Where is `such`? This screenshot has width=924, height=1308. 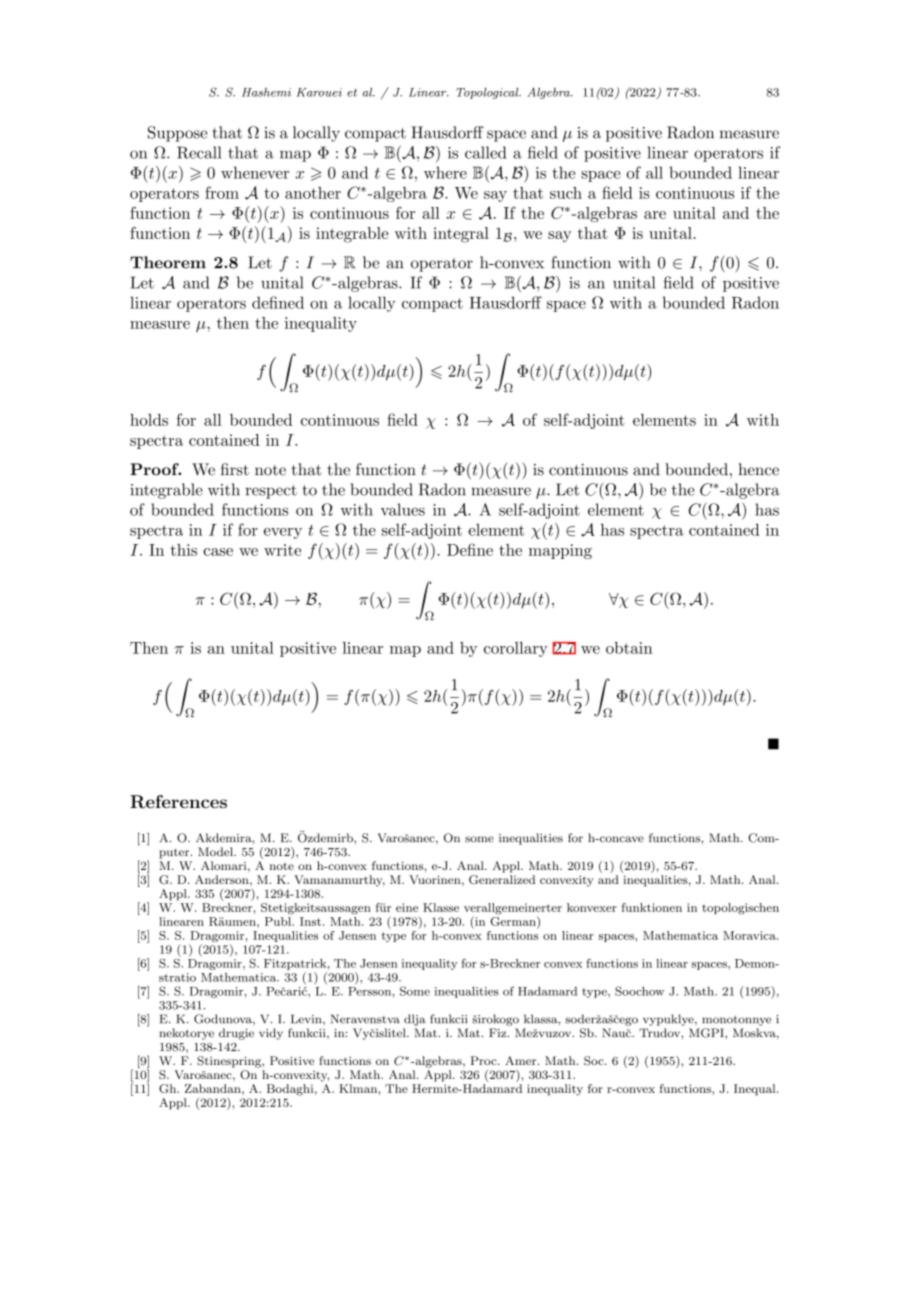 such is located at coordinates (566, 193).
